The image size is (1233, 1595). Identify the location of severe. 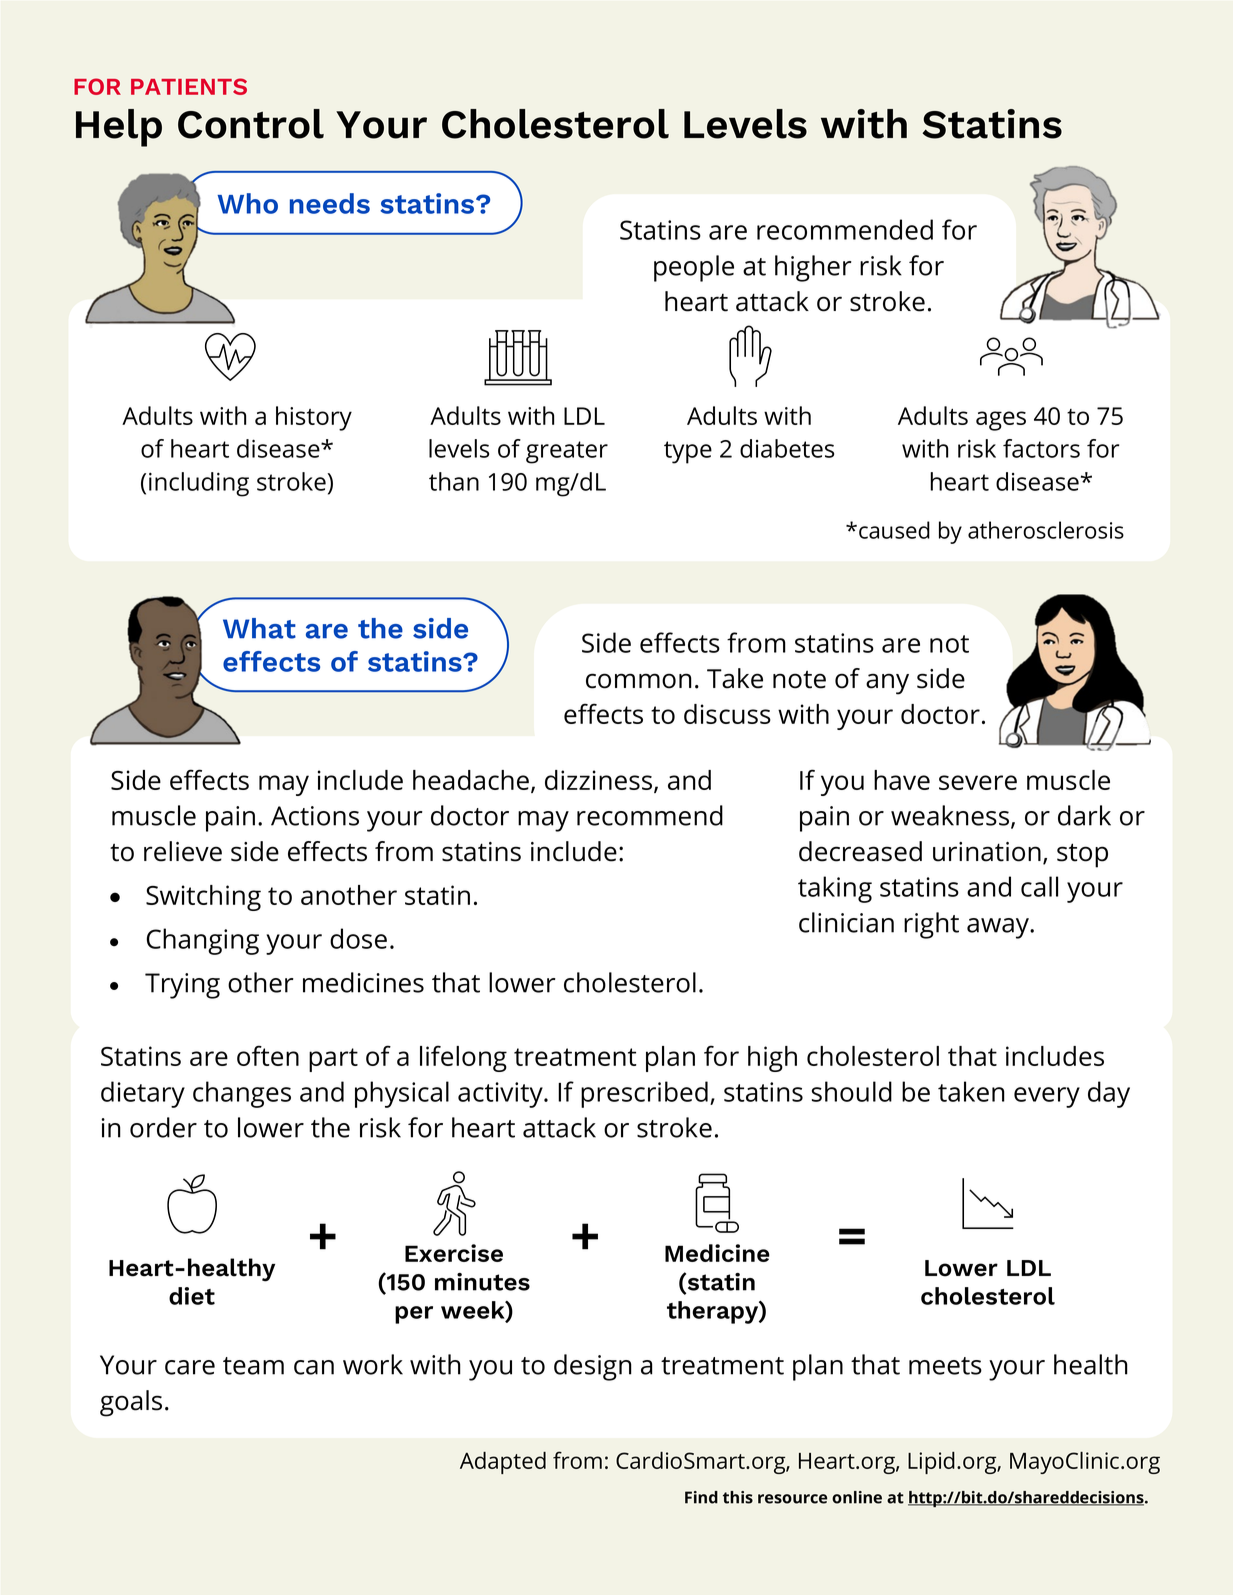
(978, 782).
